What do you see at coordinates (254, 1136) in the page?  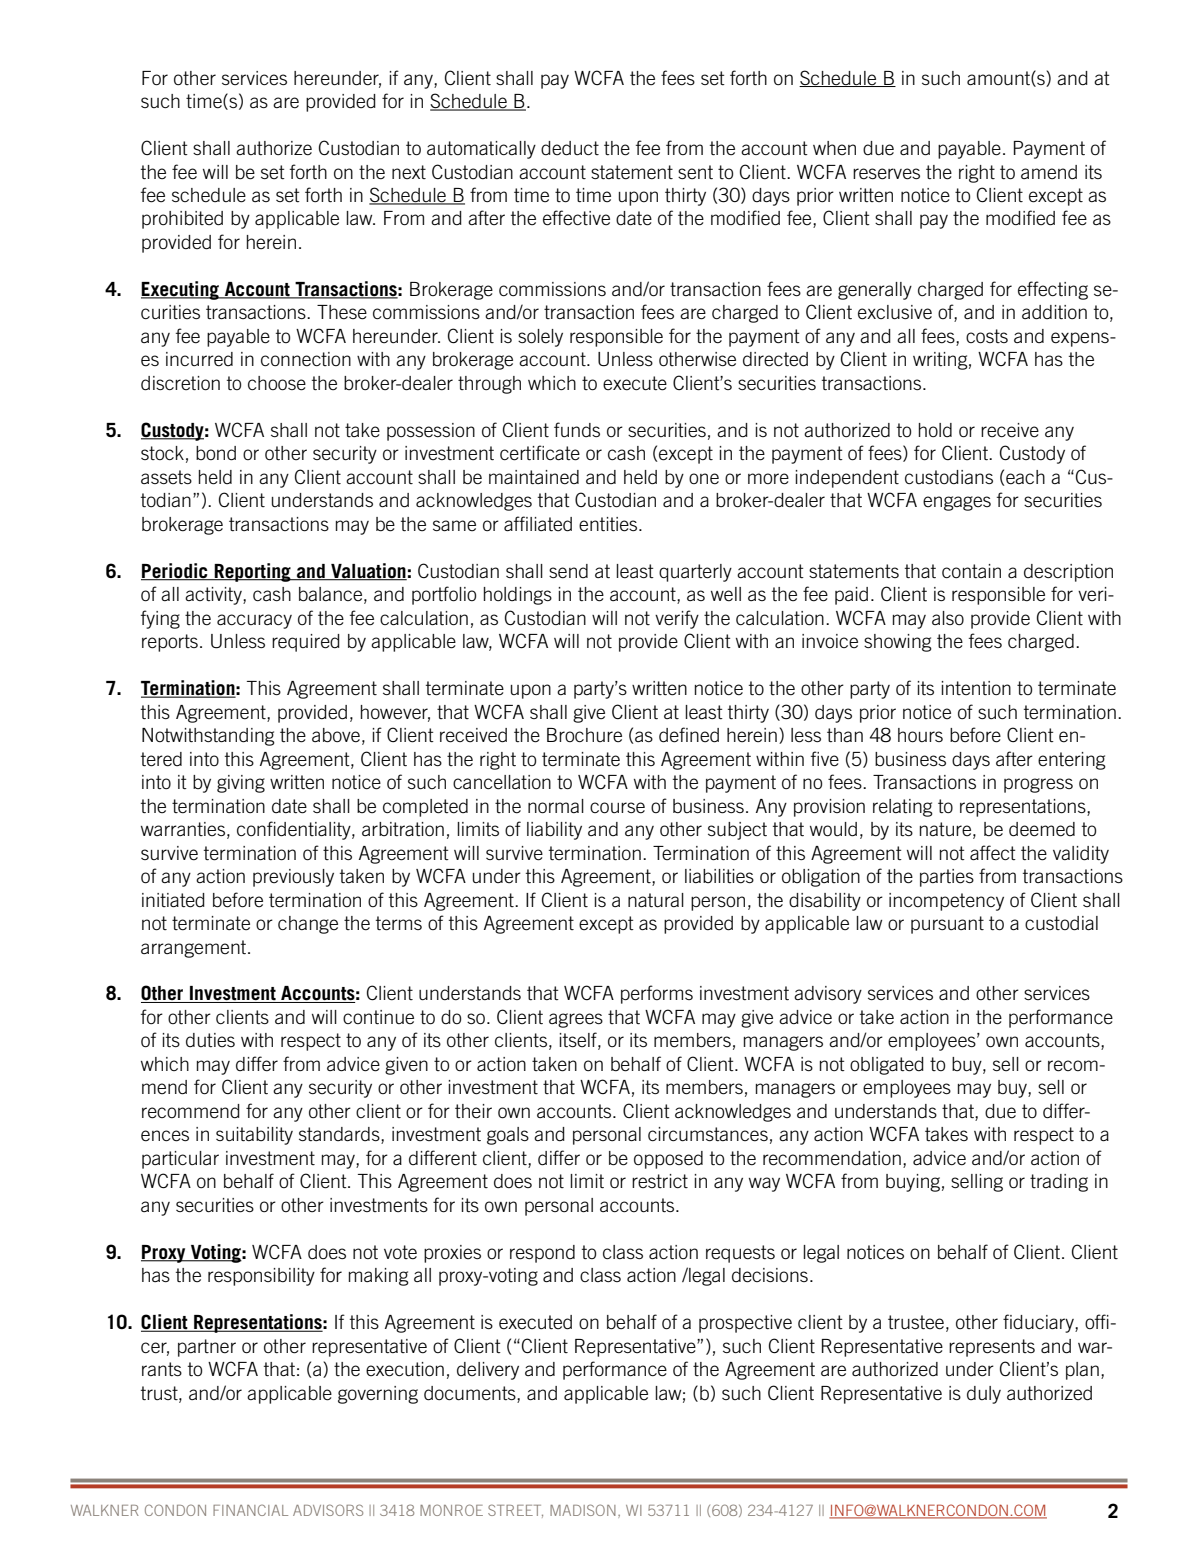 I see `suitability` at bounding box center [254, 1136].
